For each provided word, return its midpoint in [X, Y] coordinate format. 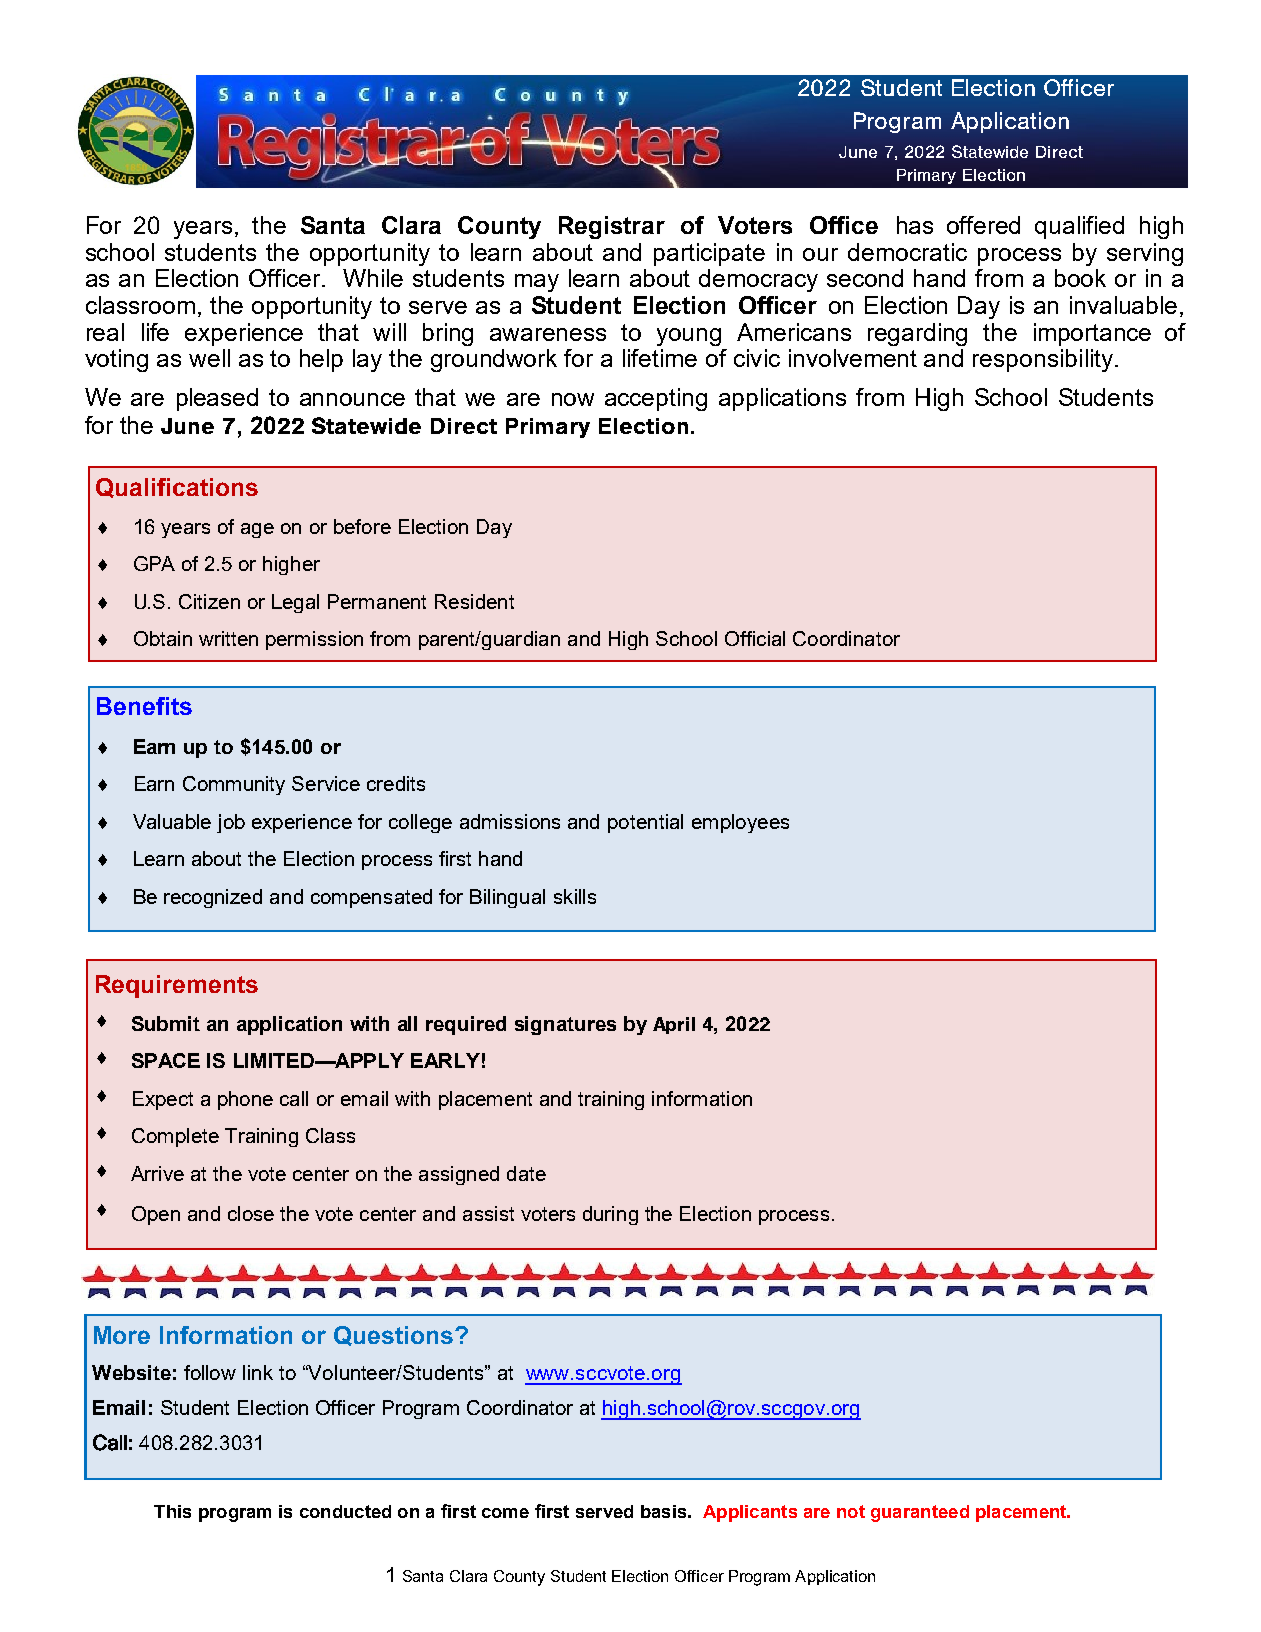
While [373, 278]
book [1080, 278]
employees [740, 823]
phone [245, 1100]
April [674, 1025]
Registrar [612, 227]
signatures [565, 1025]
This [172, 1511]
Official [755, 638]
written [228, 638]
